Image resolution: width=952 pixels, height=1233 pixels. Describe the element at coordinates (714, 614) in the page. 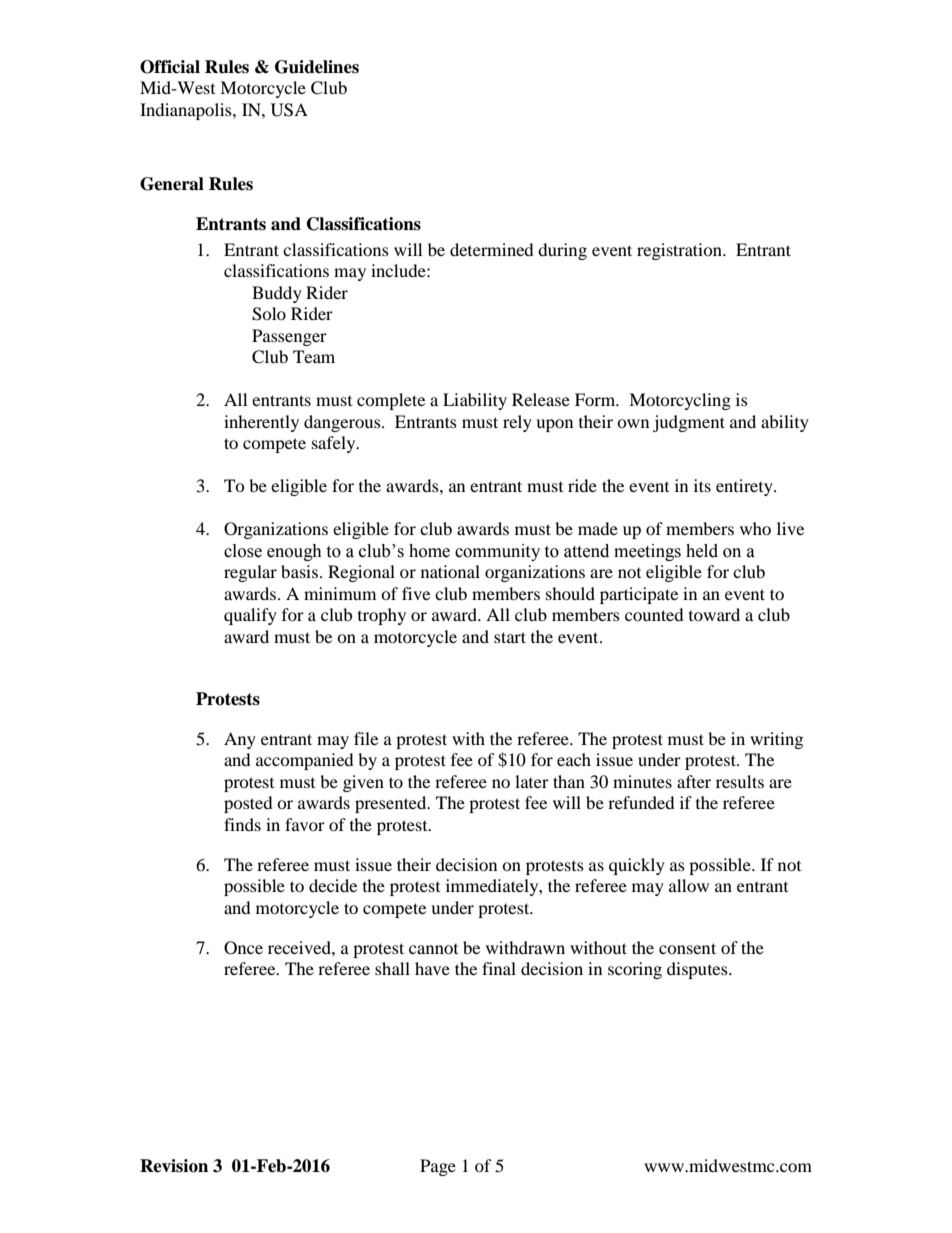

I see `toward` at that location.
